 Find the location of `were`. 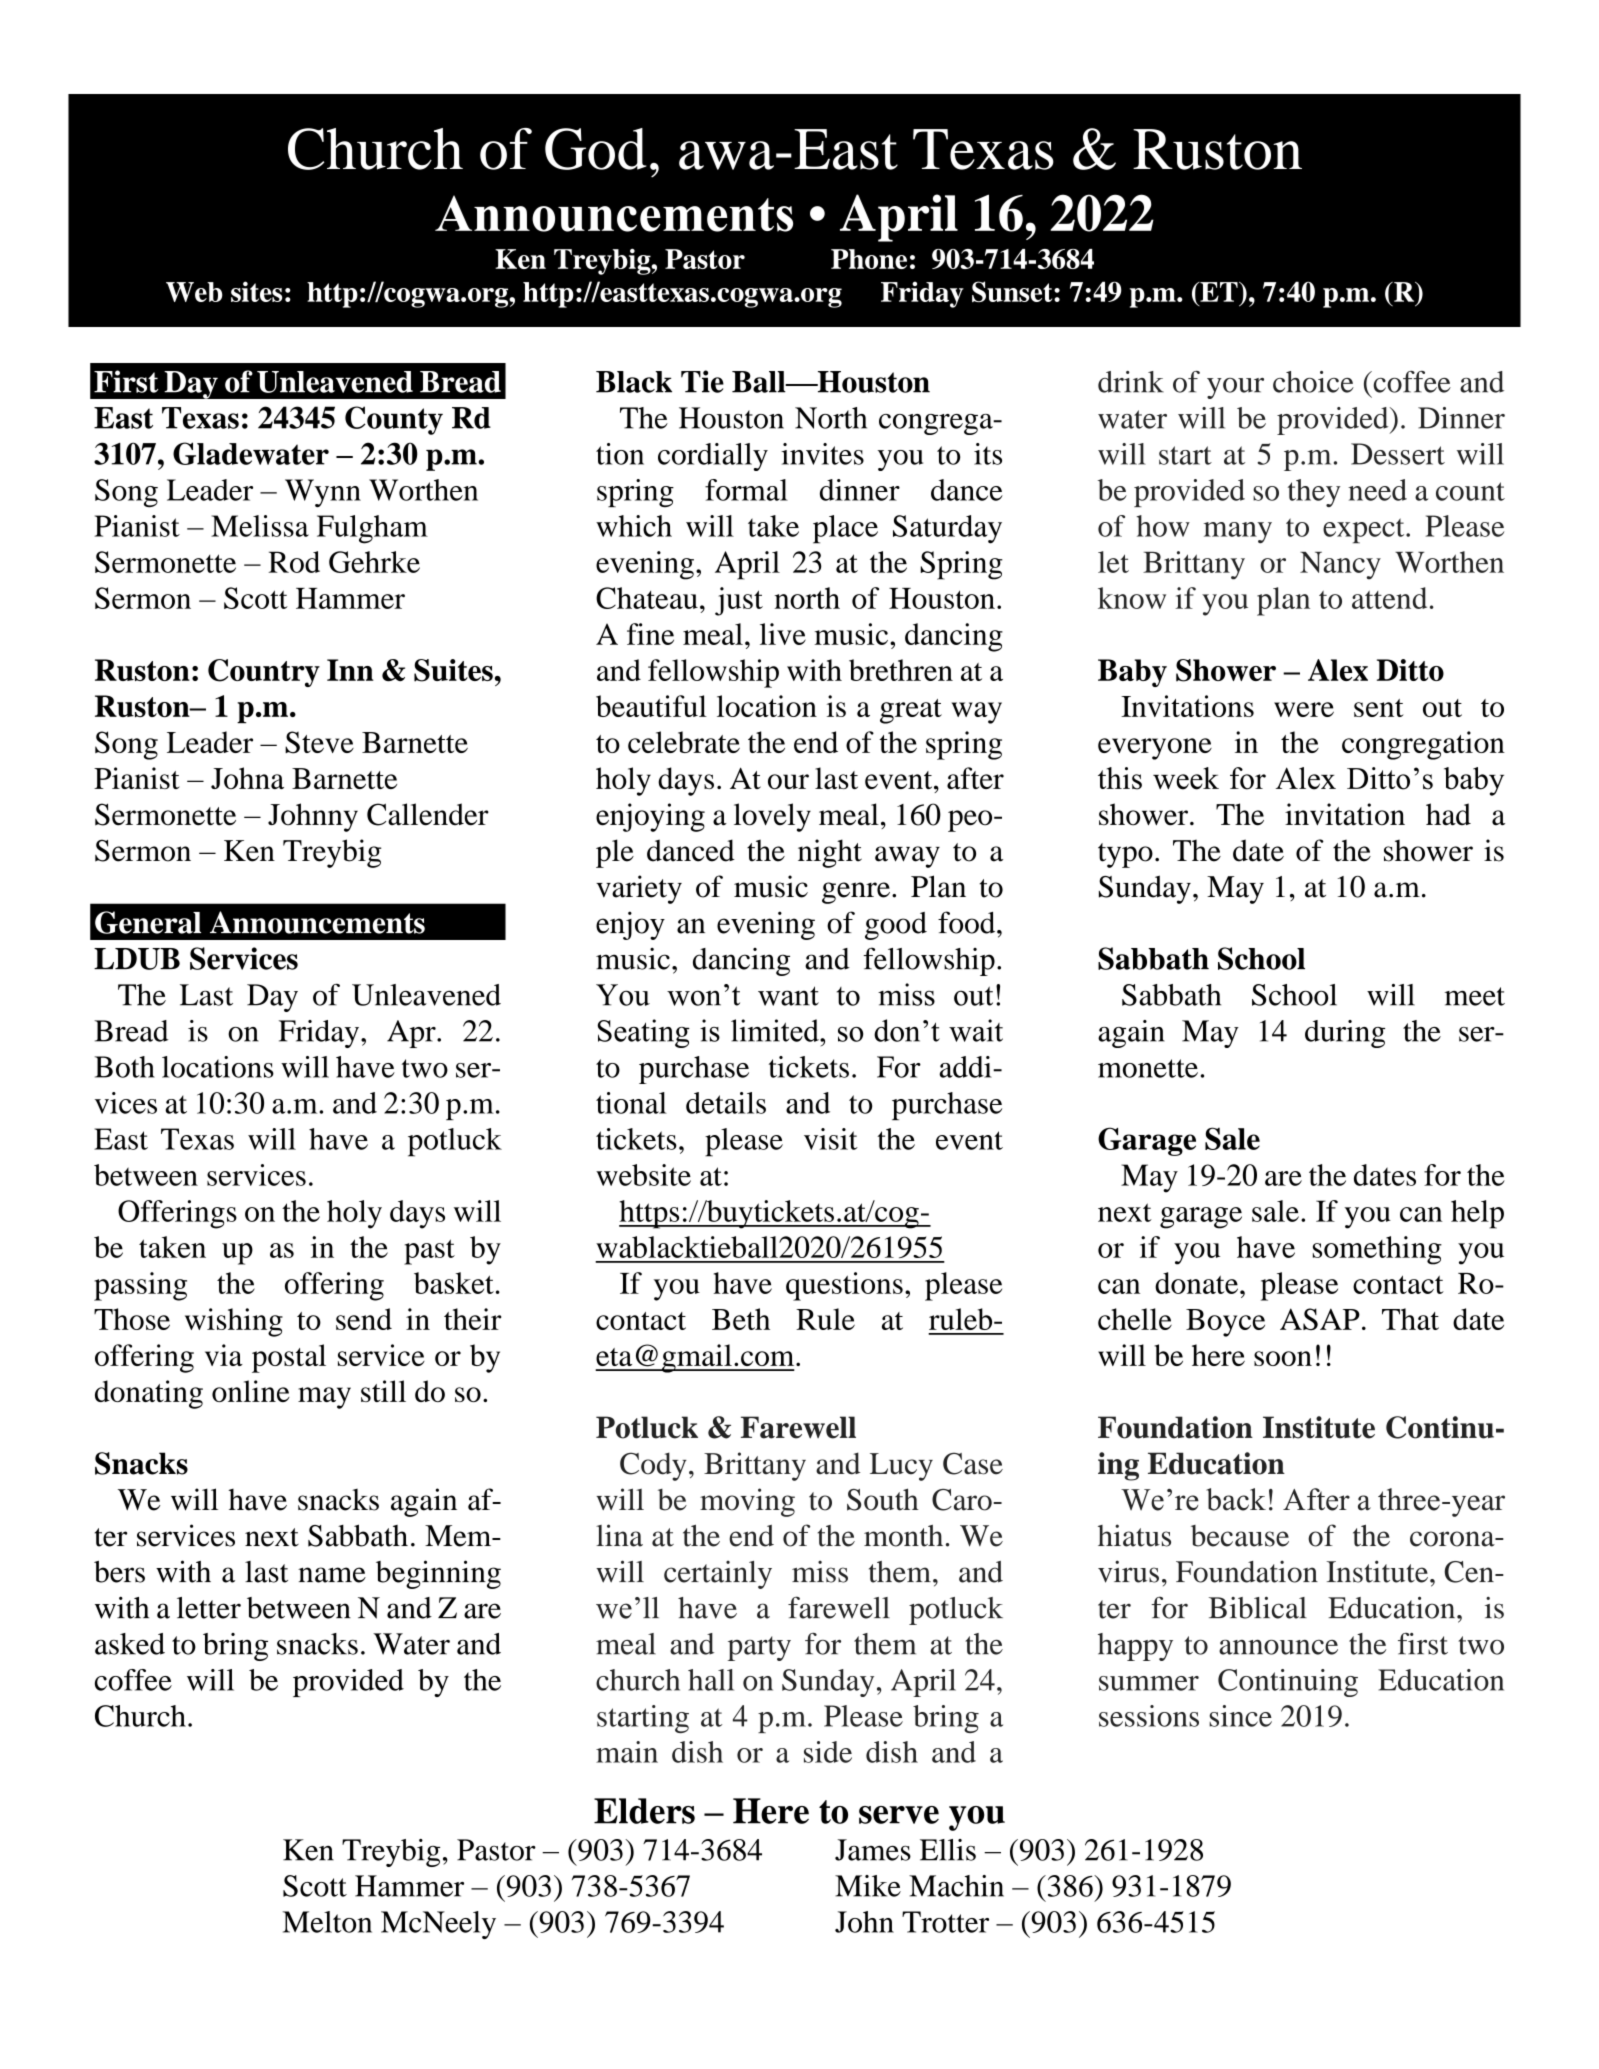

were is located at coordinates (1304, 709).
